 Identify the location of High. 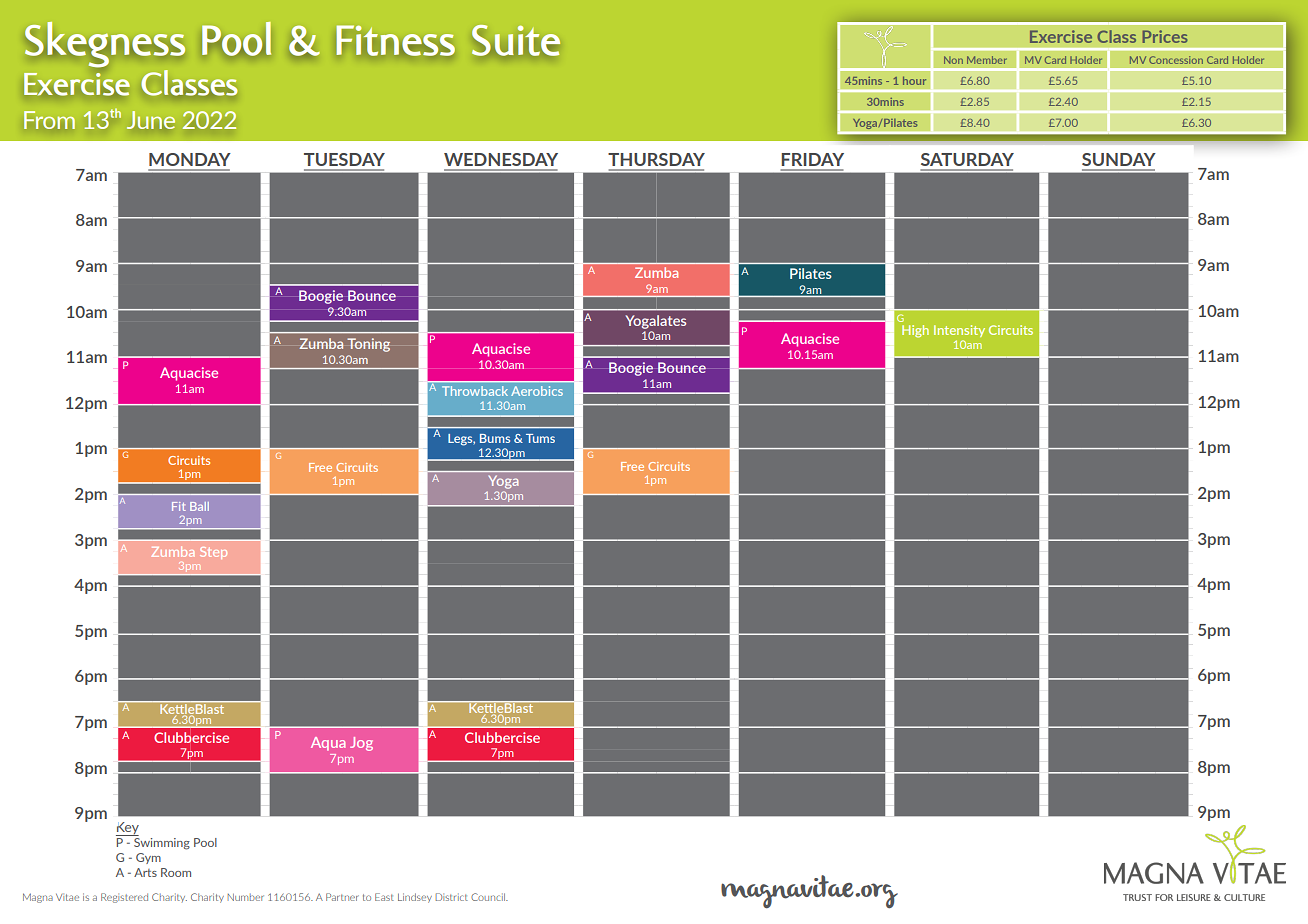
(915, 331).
